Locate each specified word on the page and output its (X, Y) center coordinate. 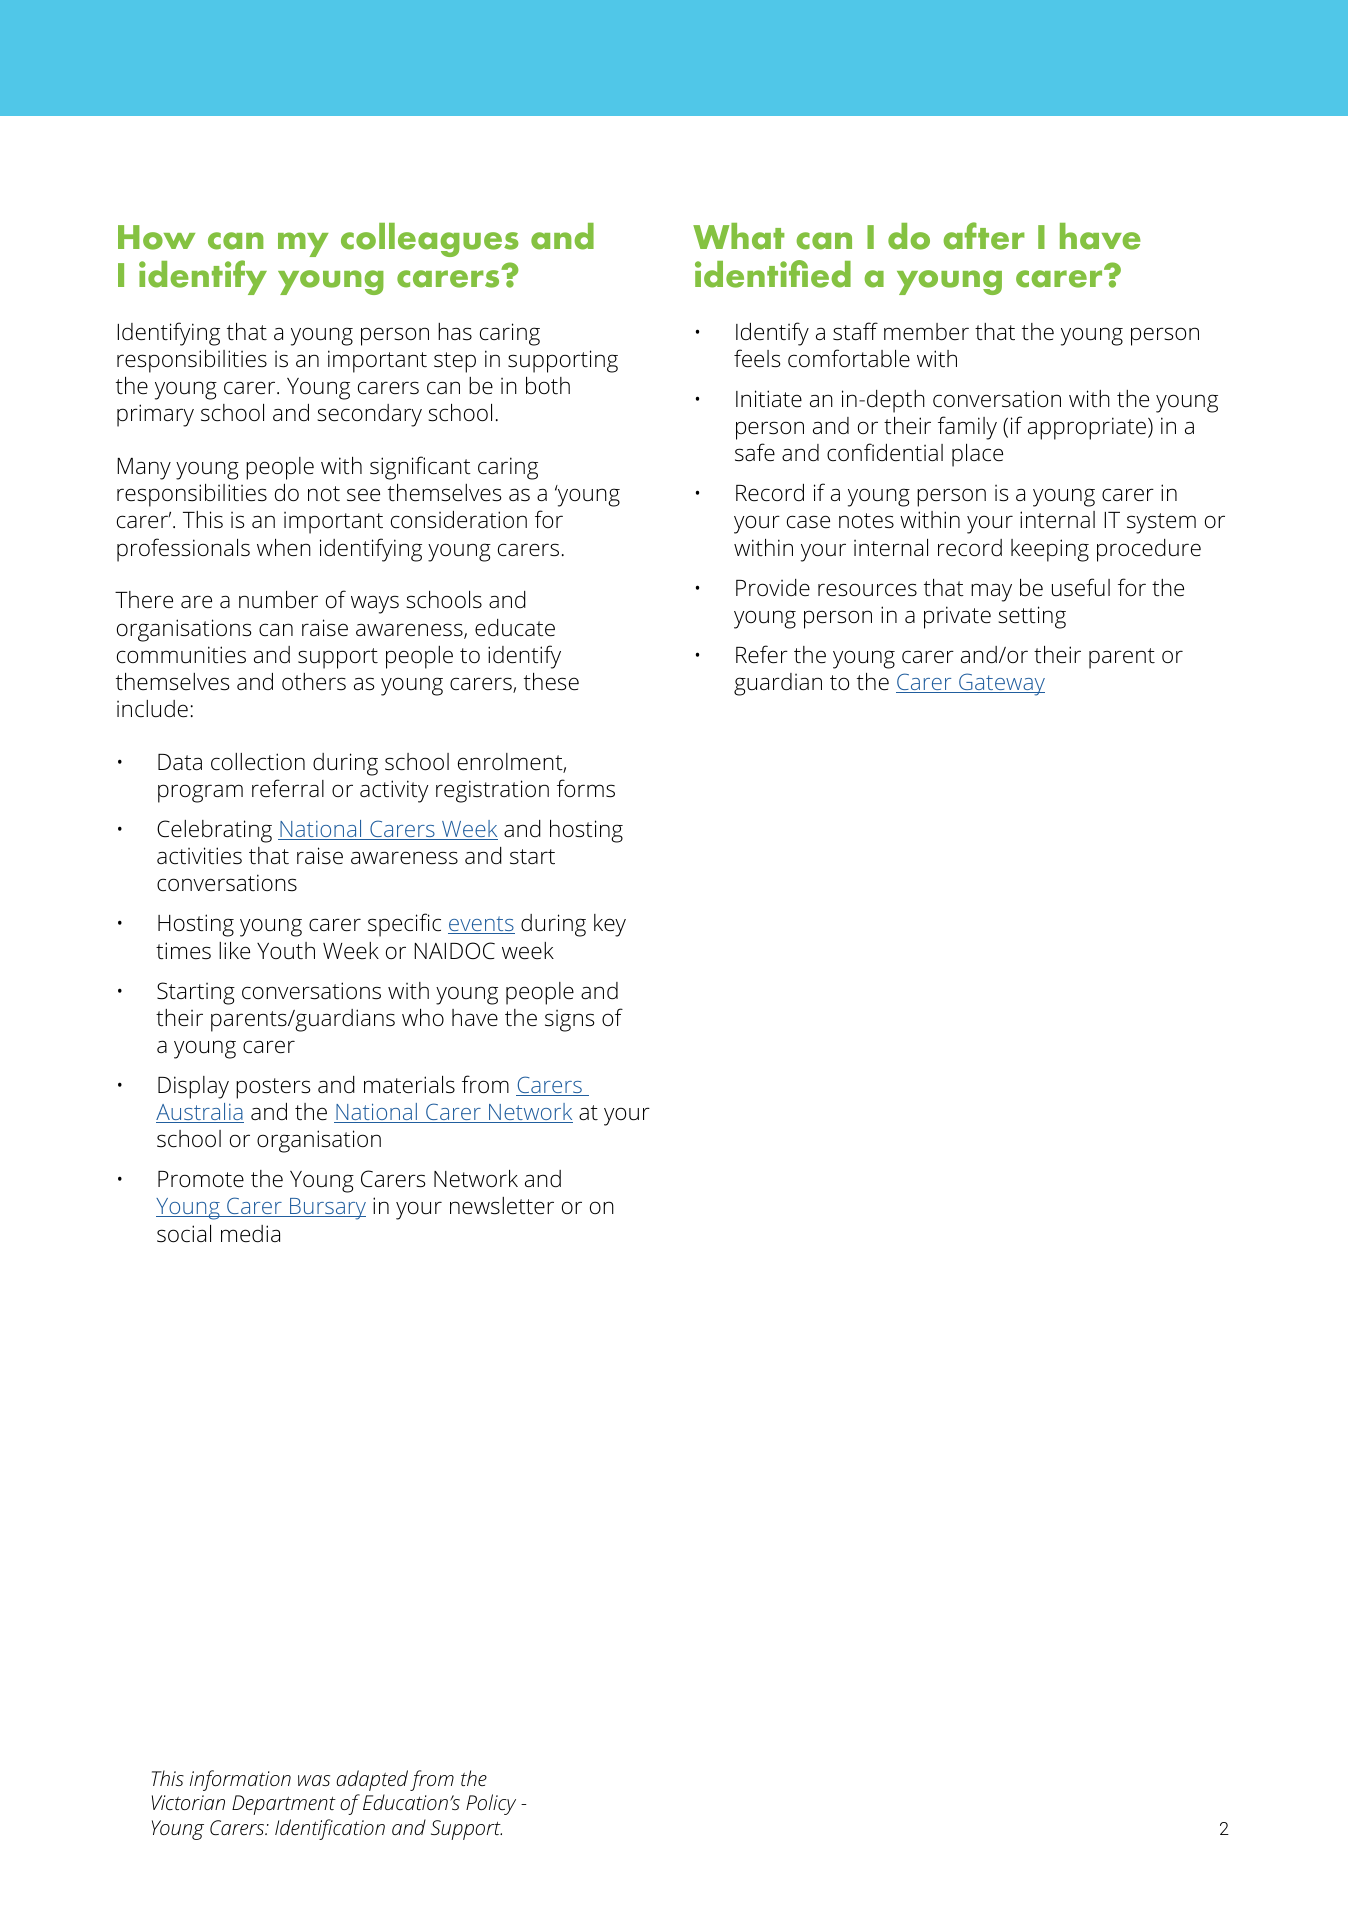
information (240, 1780)
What (739, 236)
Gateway (1001, 684)
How (156, 237)
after (984, 236)
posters (273, 1088)
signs (569, 1021)
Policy (491, 1804)
